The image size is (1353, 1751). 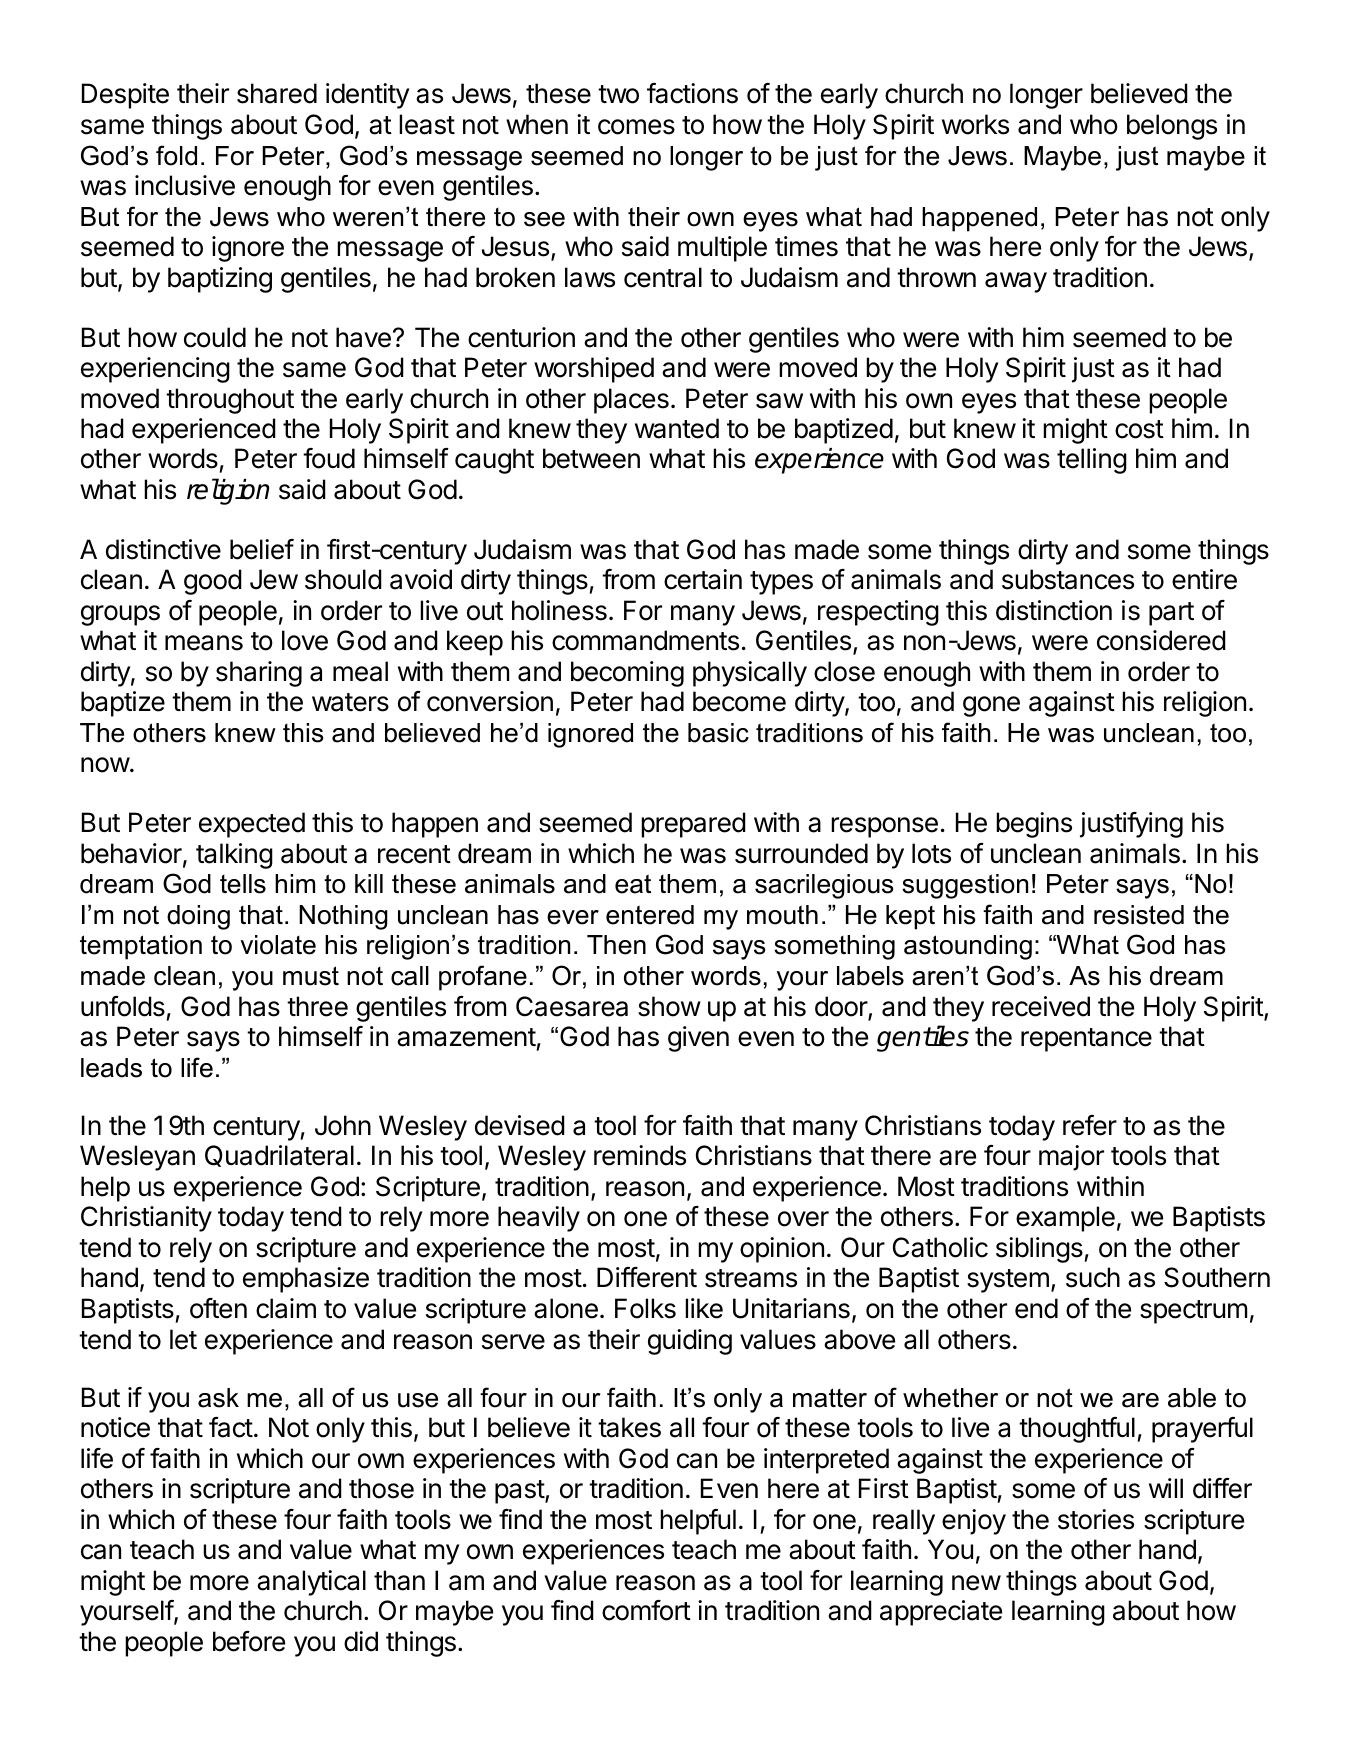 What do you see at coordinates (1172, 127) in the page?
I see `belongs` at bounding box center [1172, 127].
